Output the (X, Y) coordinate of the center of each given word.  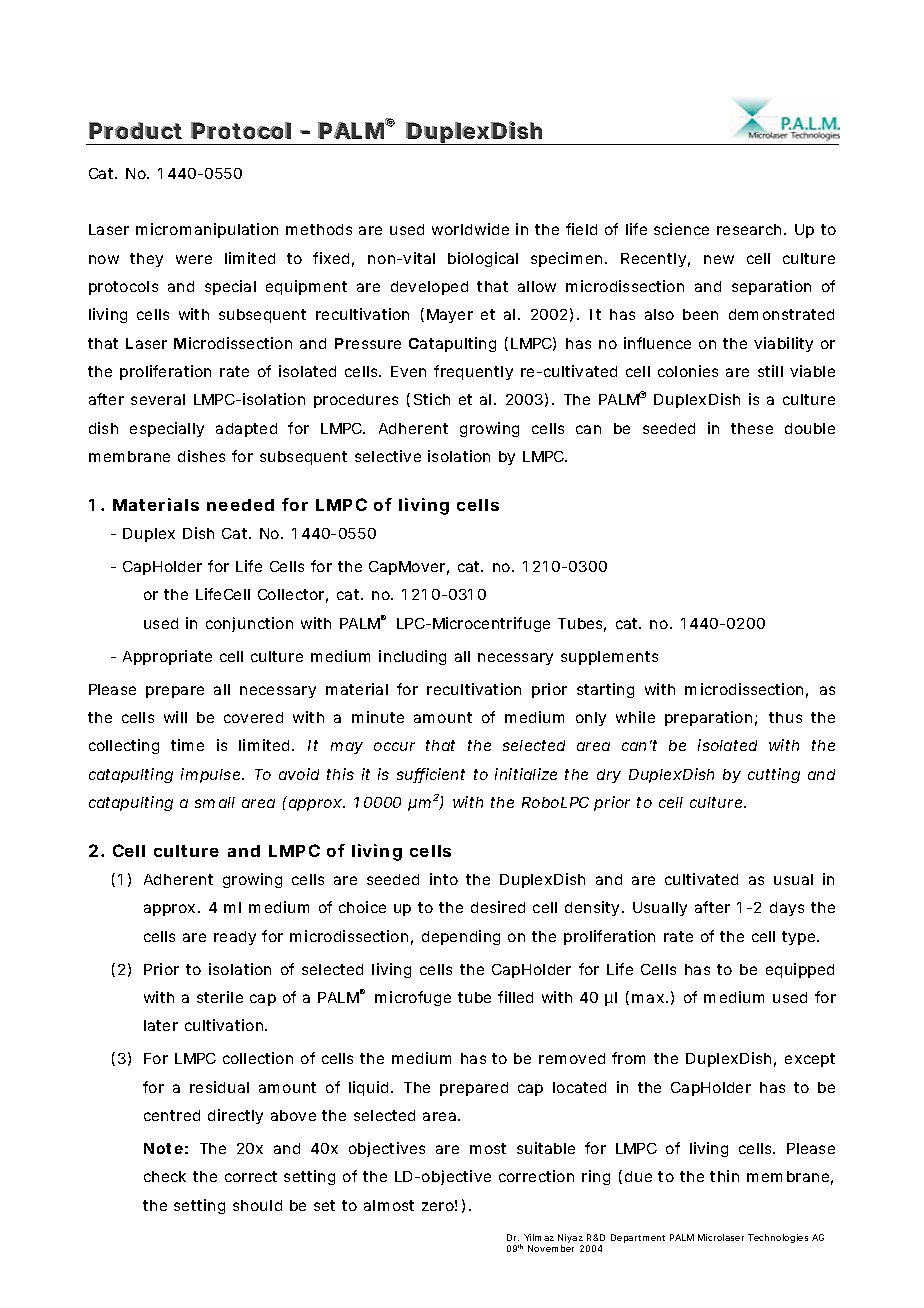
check (165, 1176)
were (194, 259)
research (751, 229)
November (551, 1248)
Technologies (778, 1238)
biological (483, 259)
